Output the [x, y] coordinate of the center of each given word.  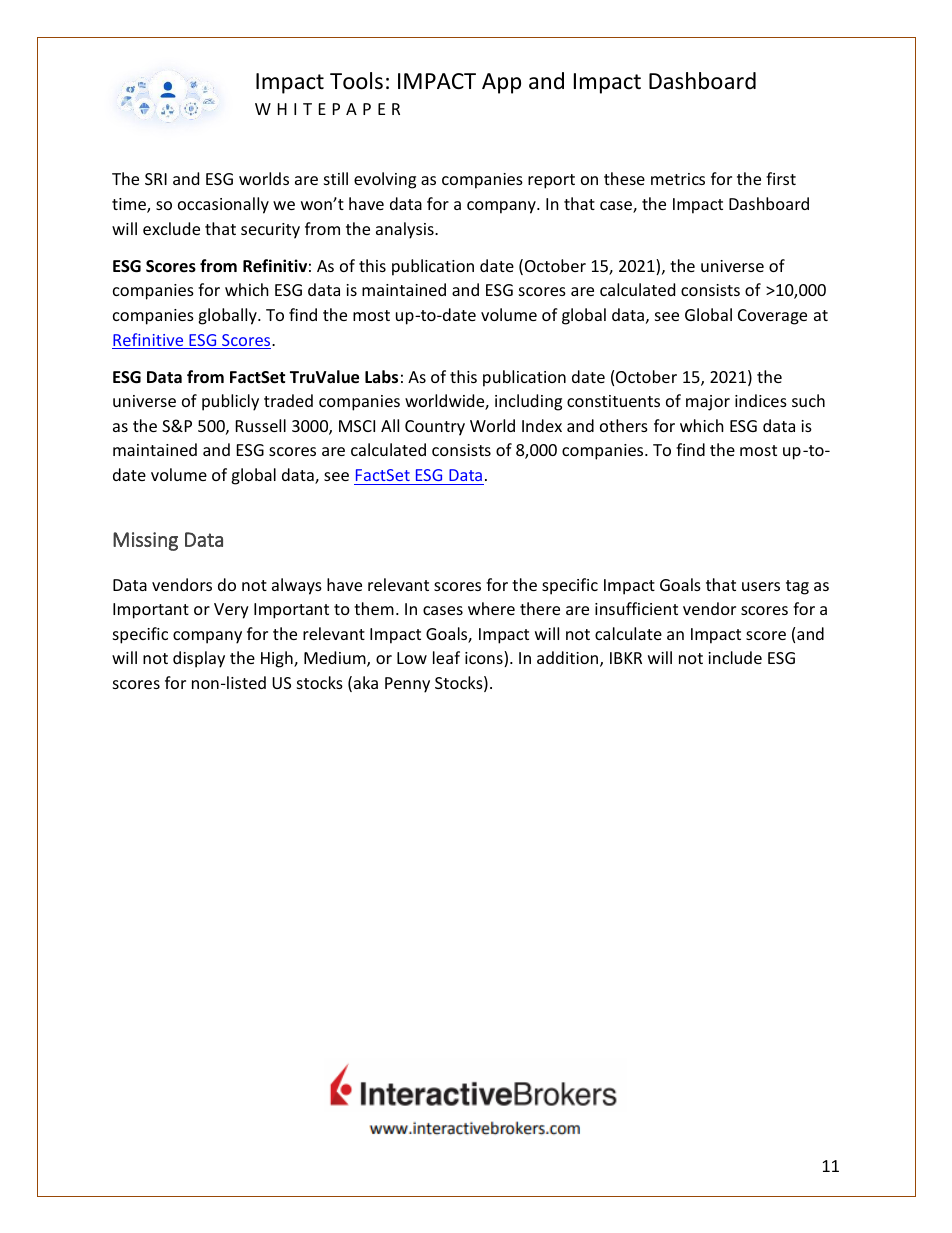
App [501, 83]
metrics [678, 179]
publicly [230, 402]
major [708, 403]
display [199, 659]
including [528, 402]
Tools [356, 81]
